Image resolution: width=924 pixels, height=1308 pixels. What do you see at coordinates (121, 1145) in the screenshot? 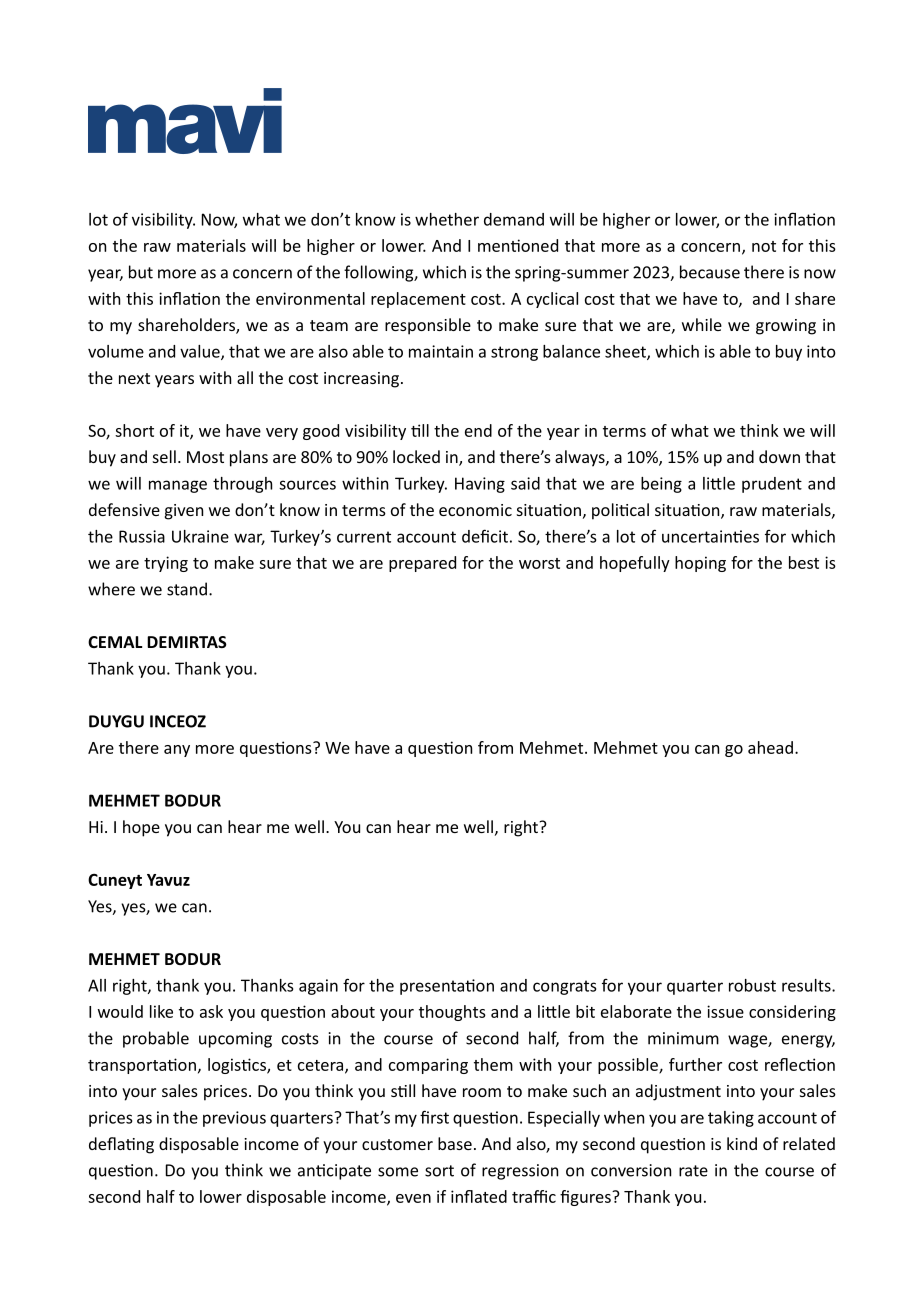
I see `deflating` at bounding box center [121, 1145].
